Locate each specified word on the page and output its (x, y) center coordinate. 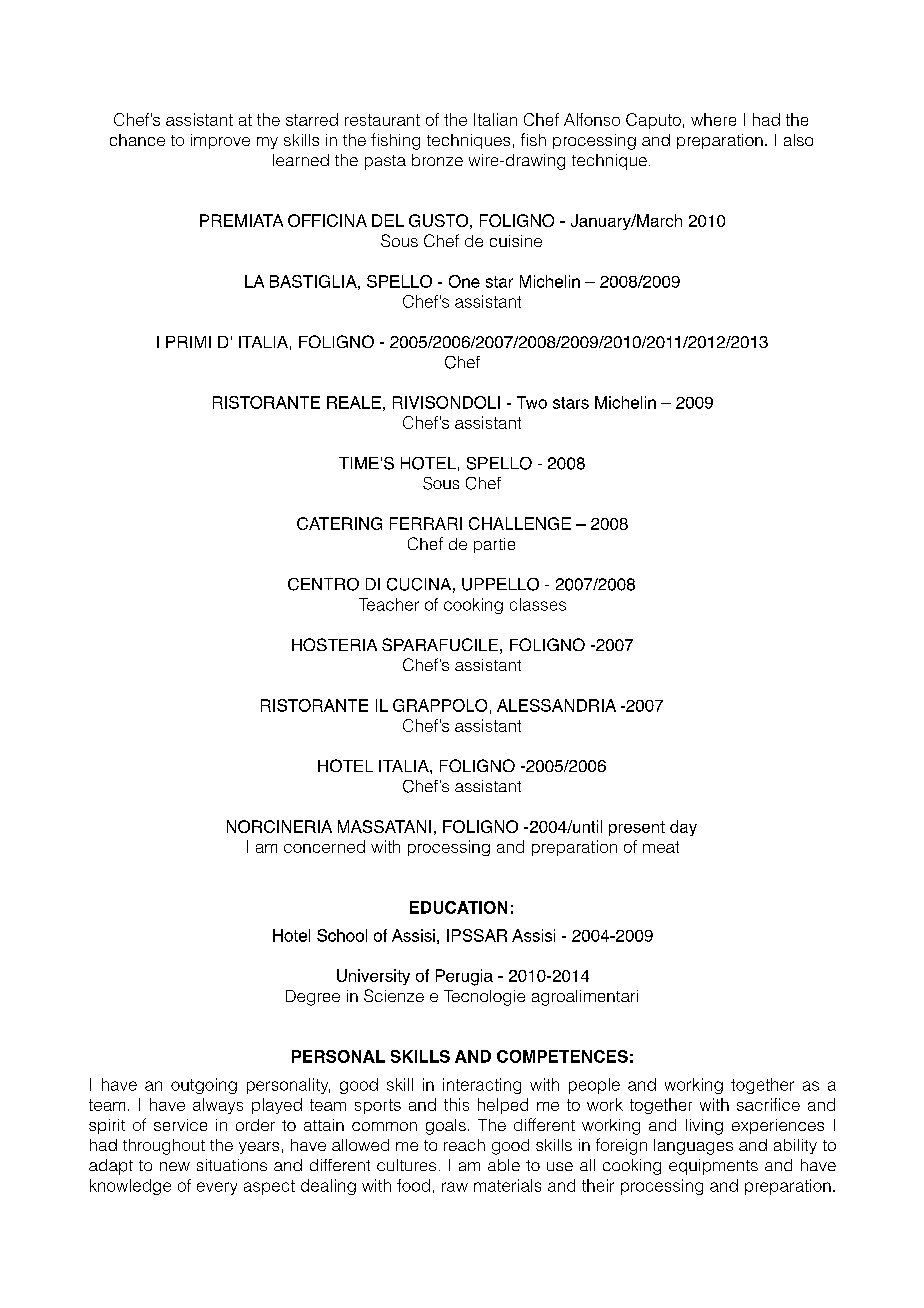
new (175, 1166)
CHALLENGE (520, 523)
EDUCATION (458, 907)
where (713, 119)
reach (464, 1145)
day (683, 828)
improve (220, 141)
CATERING (339, 523)
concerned (324, 846)
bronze (437, 160)
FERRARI (426, 523)
